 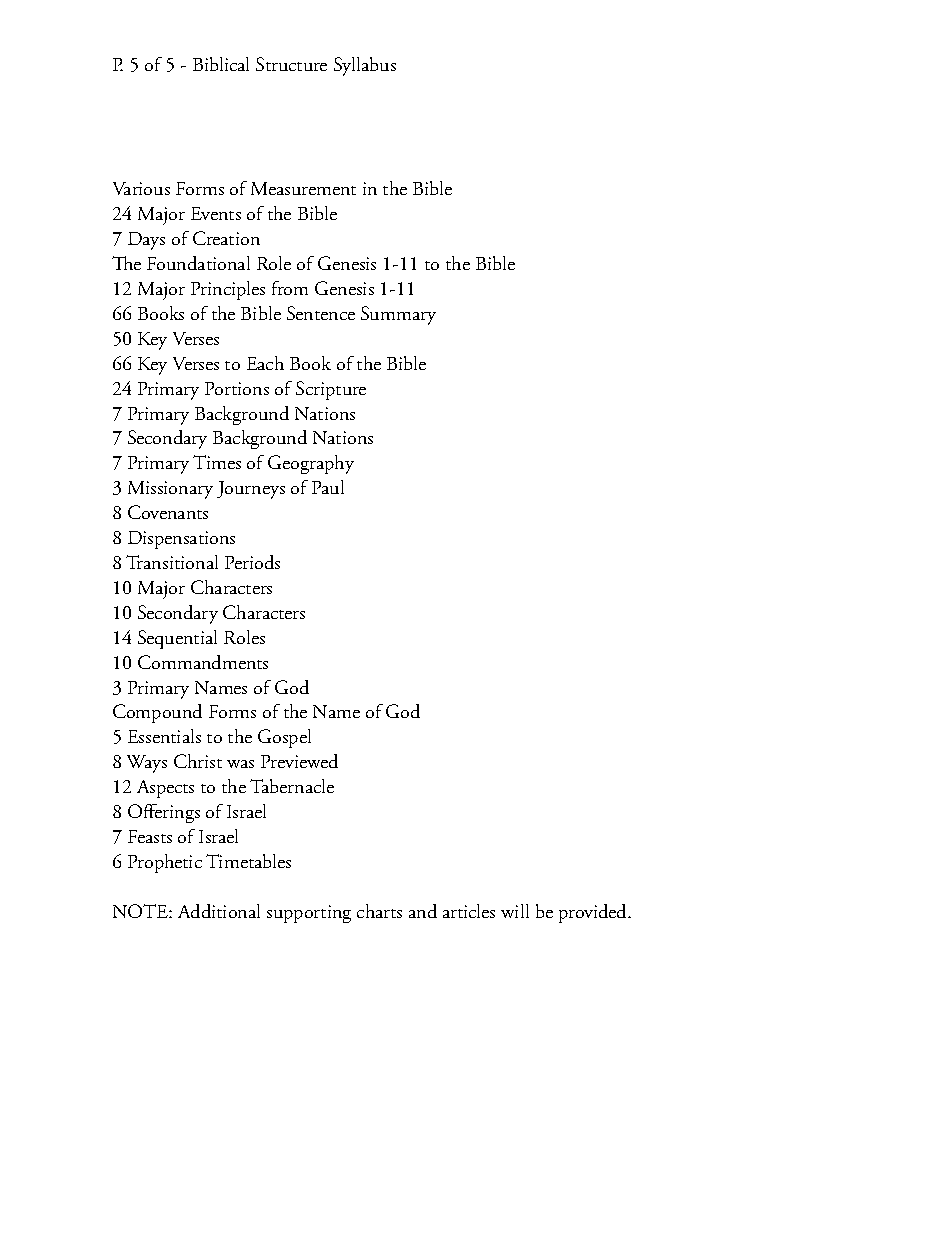 I want to click on Structure, so click(x=291, y=64).
